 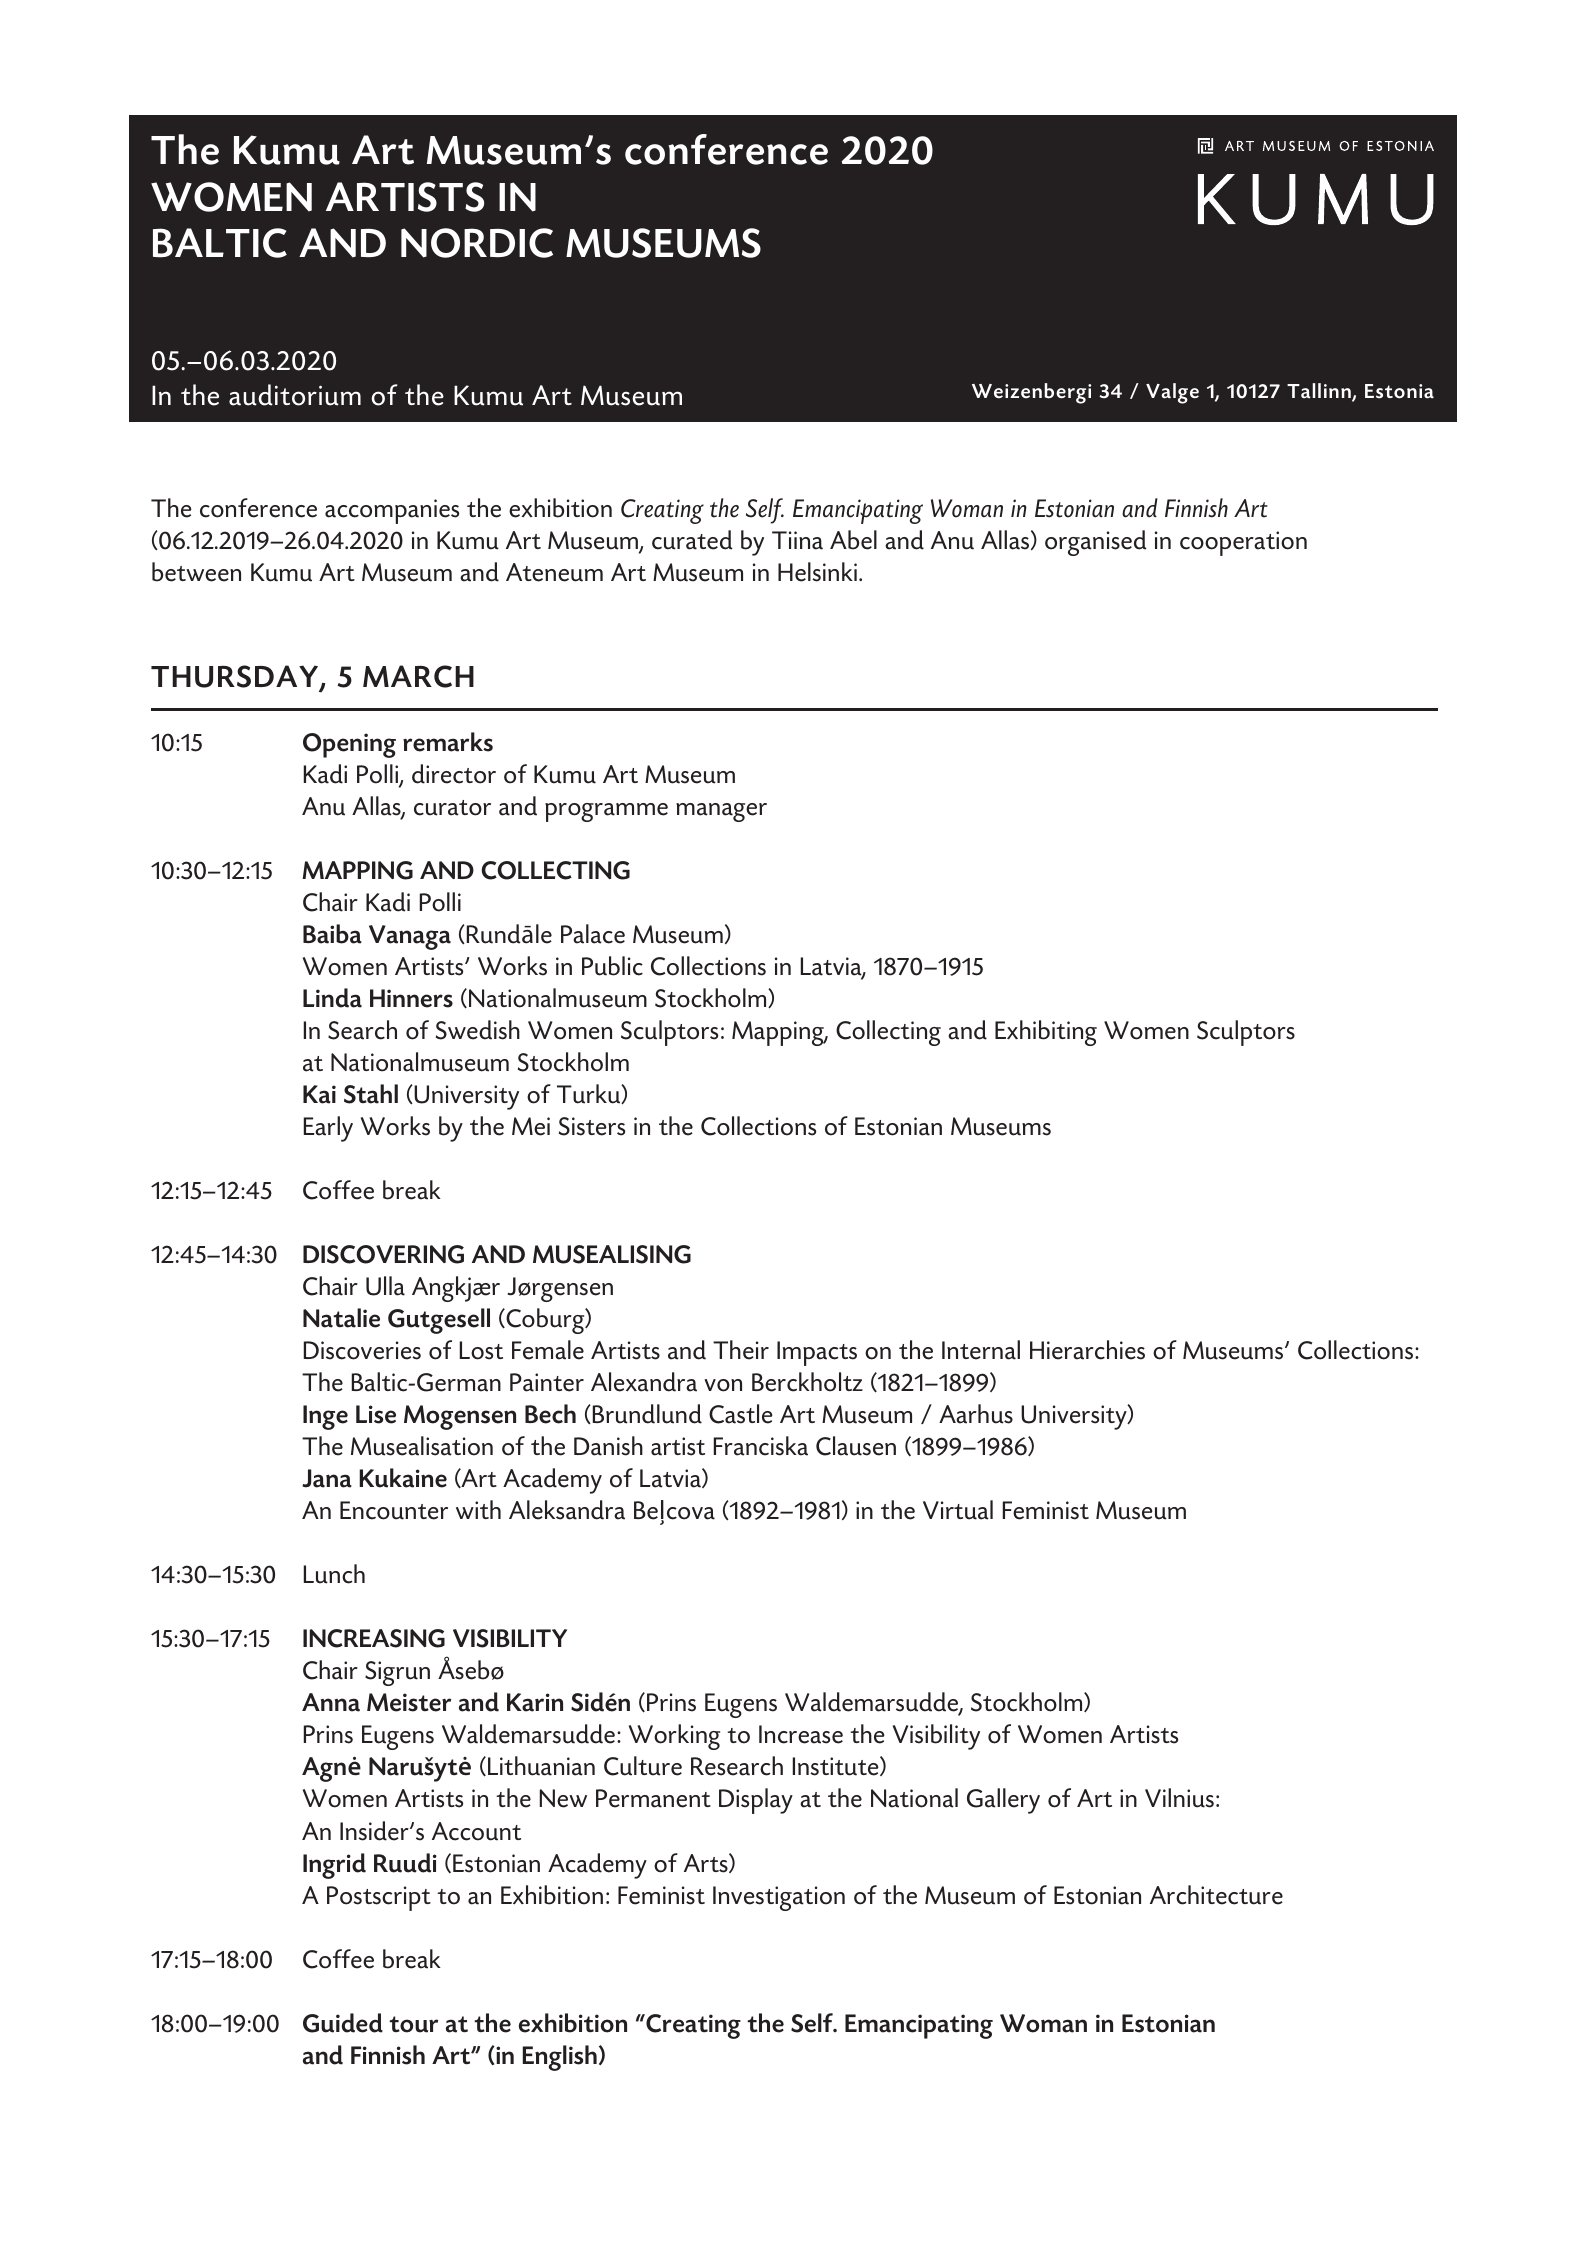 I want to click on auditorium, so click(x=295, y=395).
